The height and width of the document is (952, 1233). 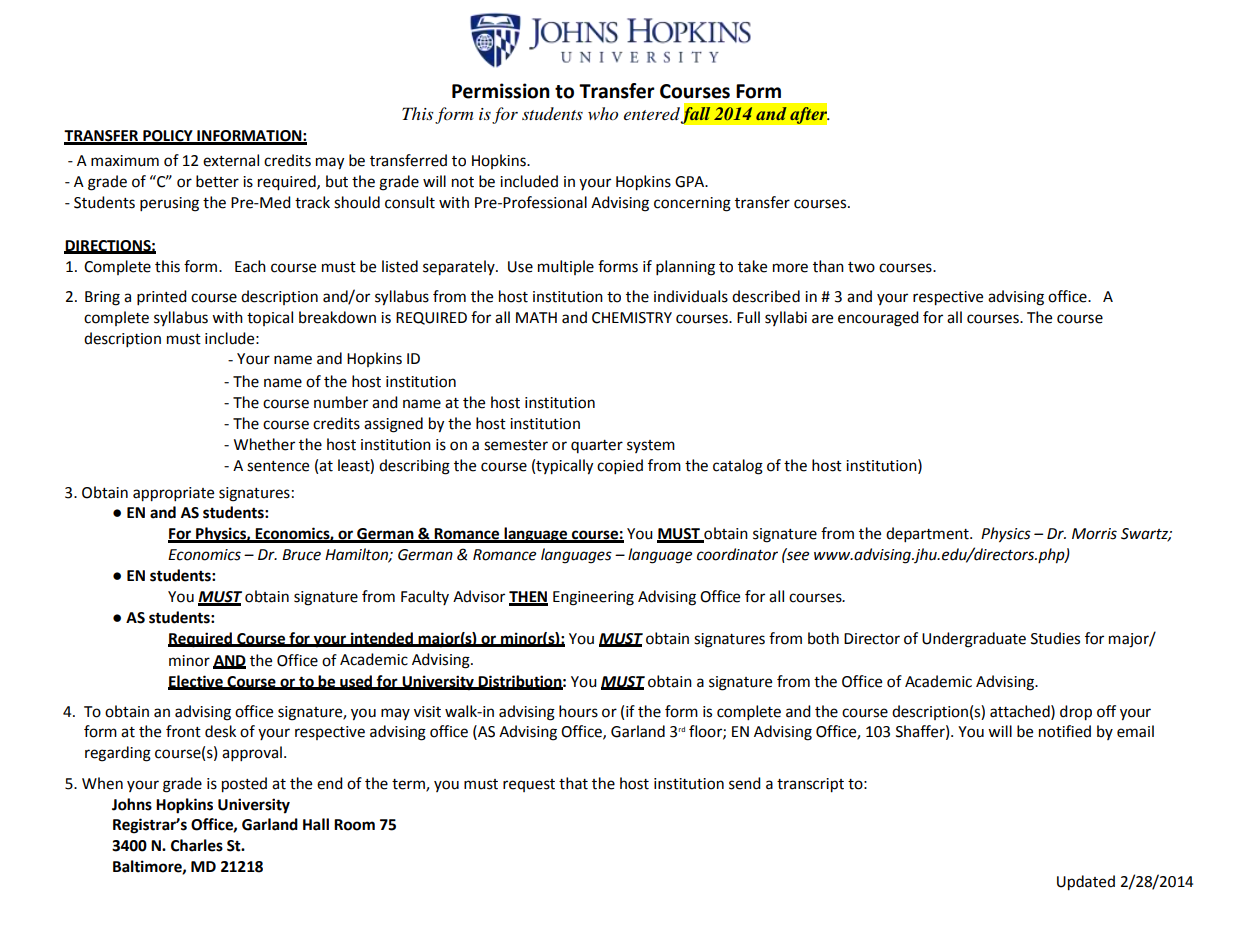 I want to click on Morris, so click(x=1094, y=534).
